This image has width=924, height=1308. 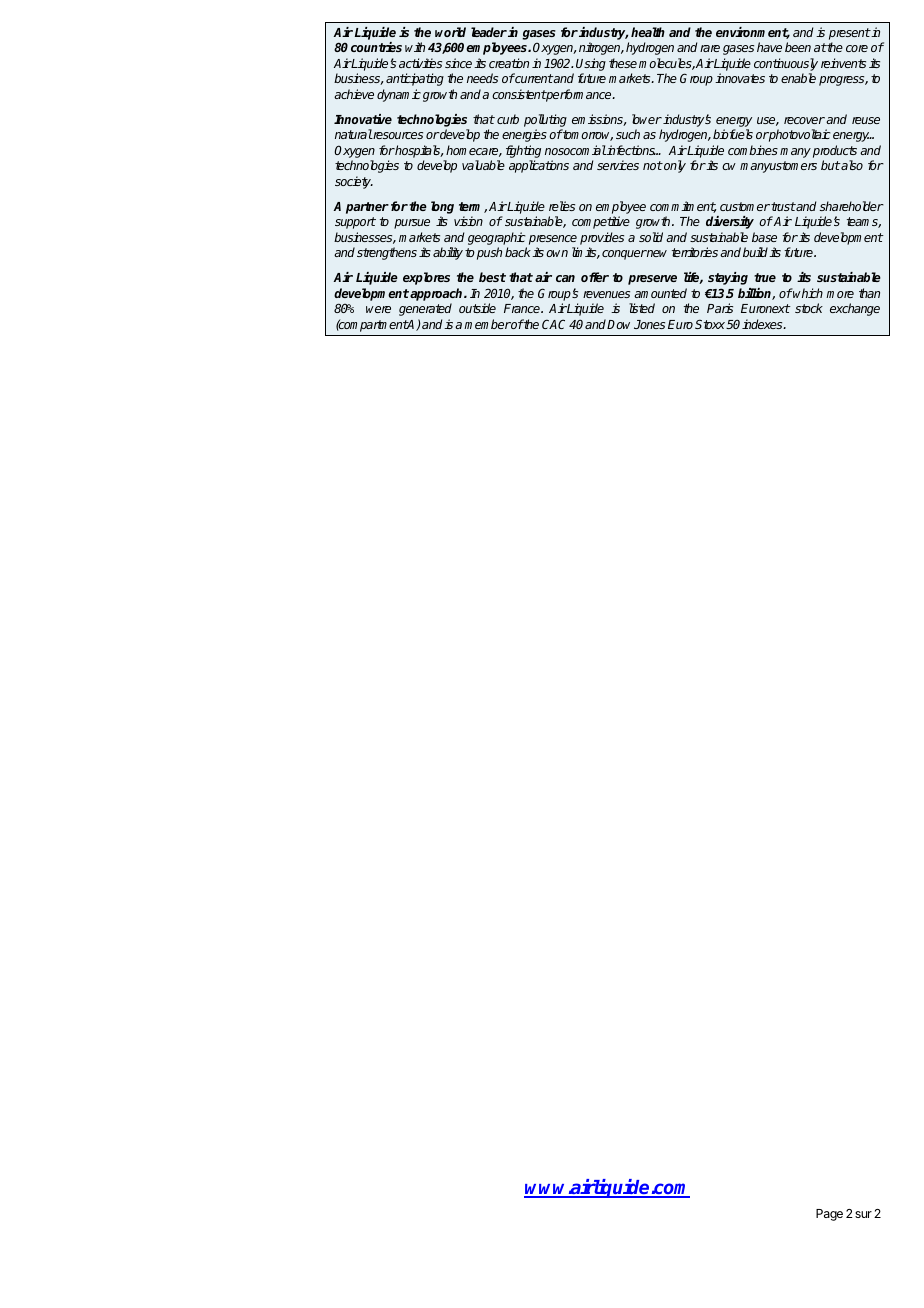 I want to click on revenues, so click(x=606, y=294).
